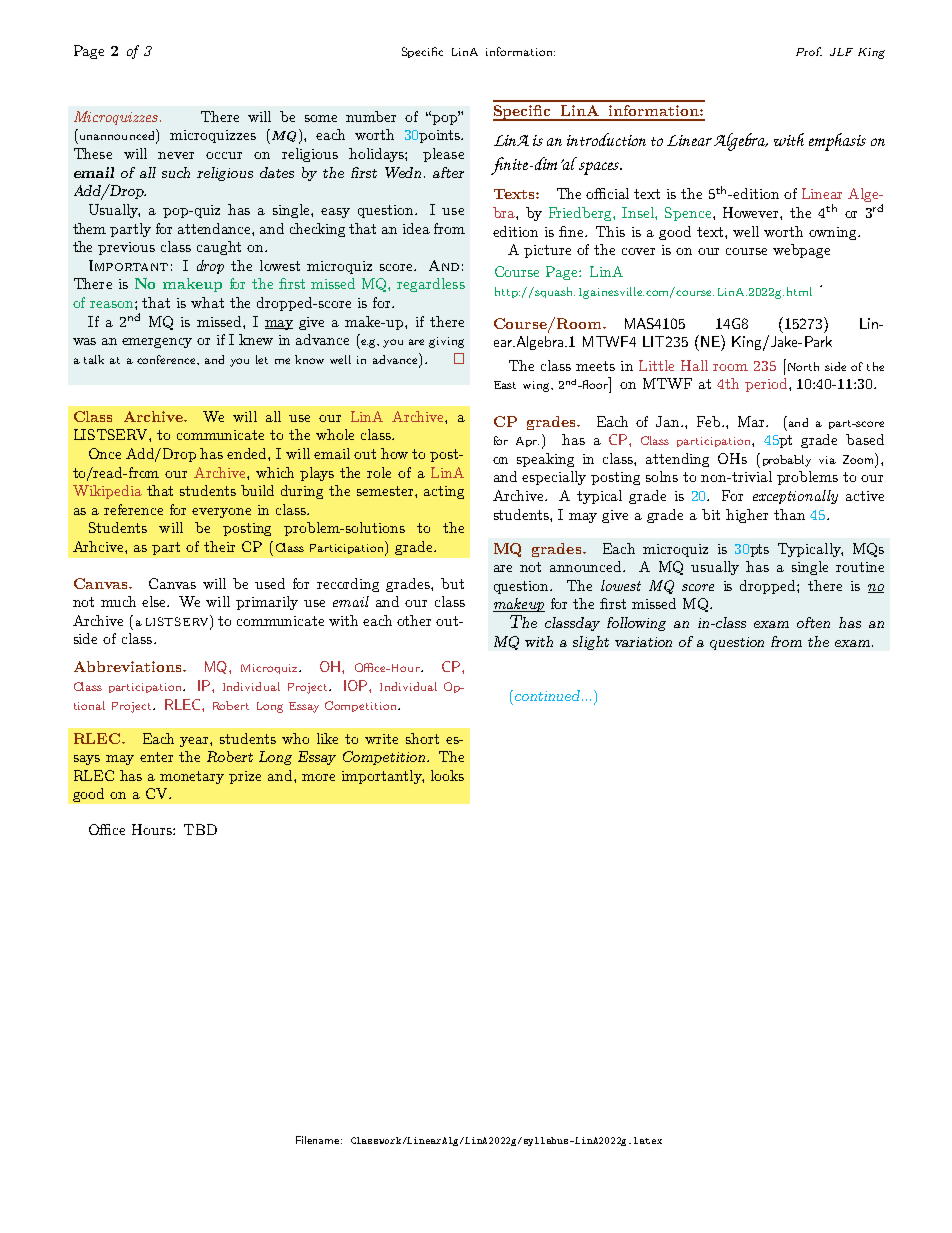  Describe the element at coordinates (803, 366) in the page. I see `North` at that location.
